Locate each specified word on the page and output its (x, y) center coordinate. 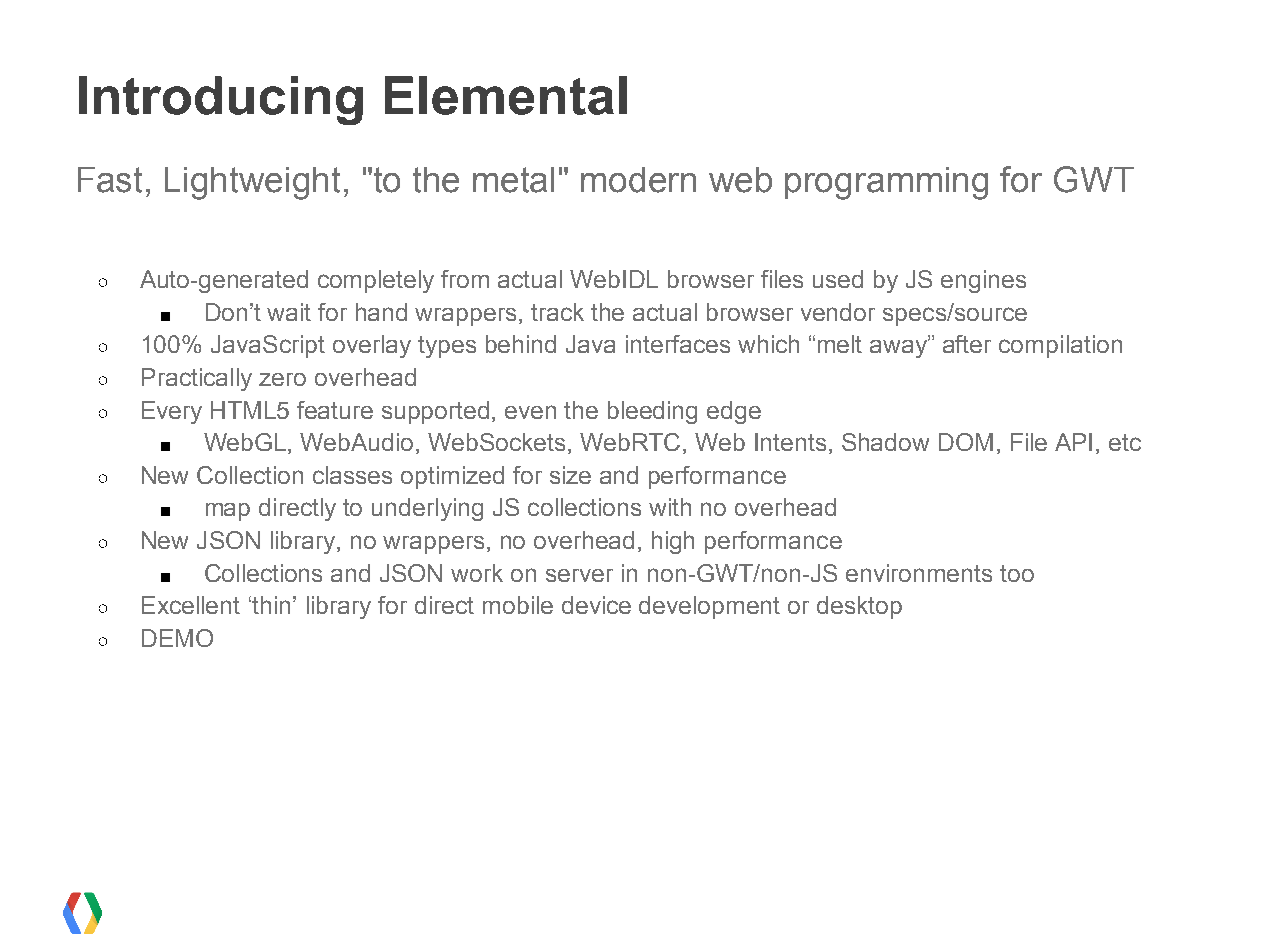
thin (271, 605)
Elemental (506, 95)
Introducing (221, 100)
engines (983, 281)
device (596, 605)
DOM (966, 442)
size (570, 475)
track (557, 312)
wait (289, 312)
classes (352, 475)
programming (886, 183)
